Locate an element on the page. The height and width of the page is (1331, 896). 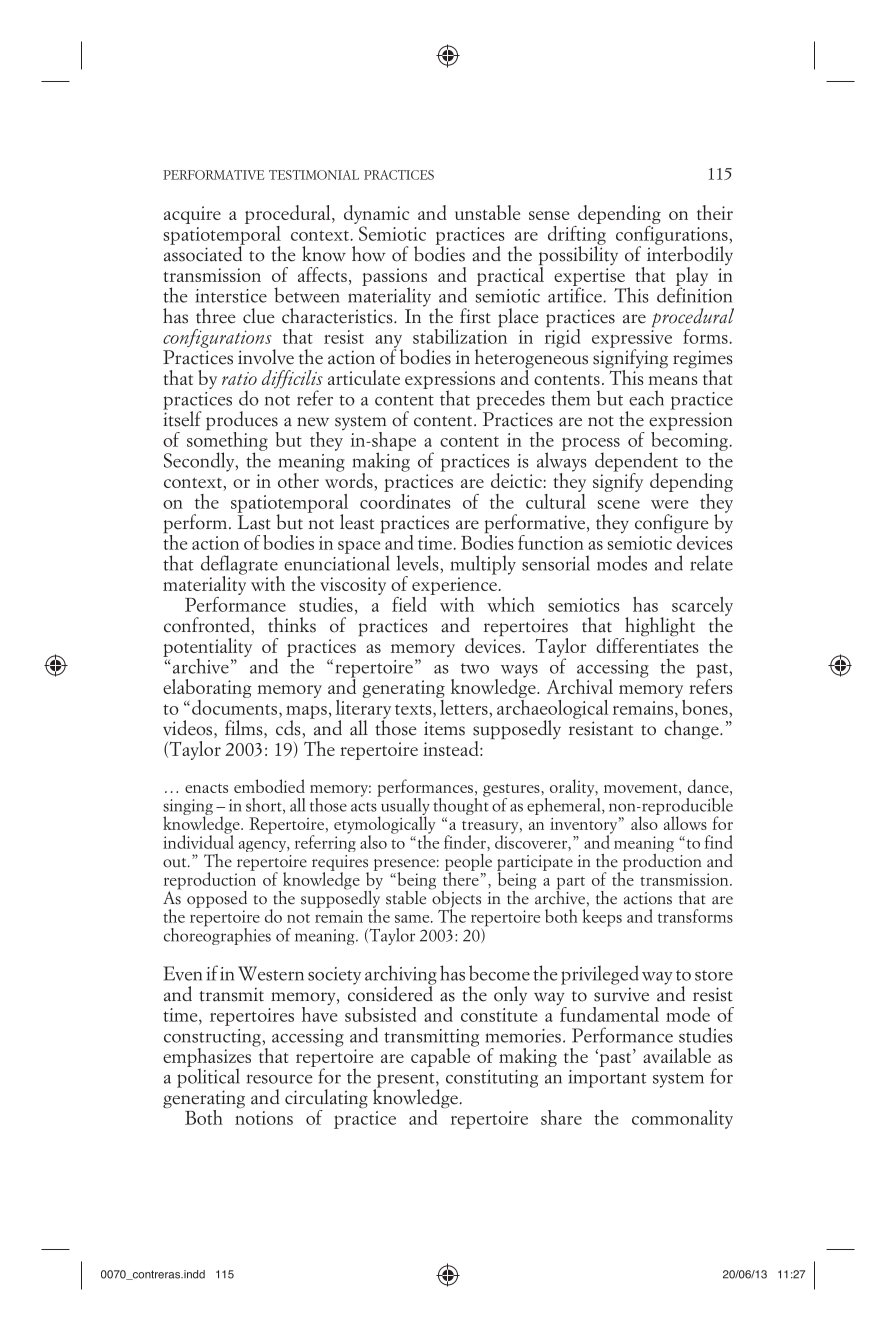
coordinates is located at coordinates (405, 500).
